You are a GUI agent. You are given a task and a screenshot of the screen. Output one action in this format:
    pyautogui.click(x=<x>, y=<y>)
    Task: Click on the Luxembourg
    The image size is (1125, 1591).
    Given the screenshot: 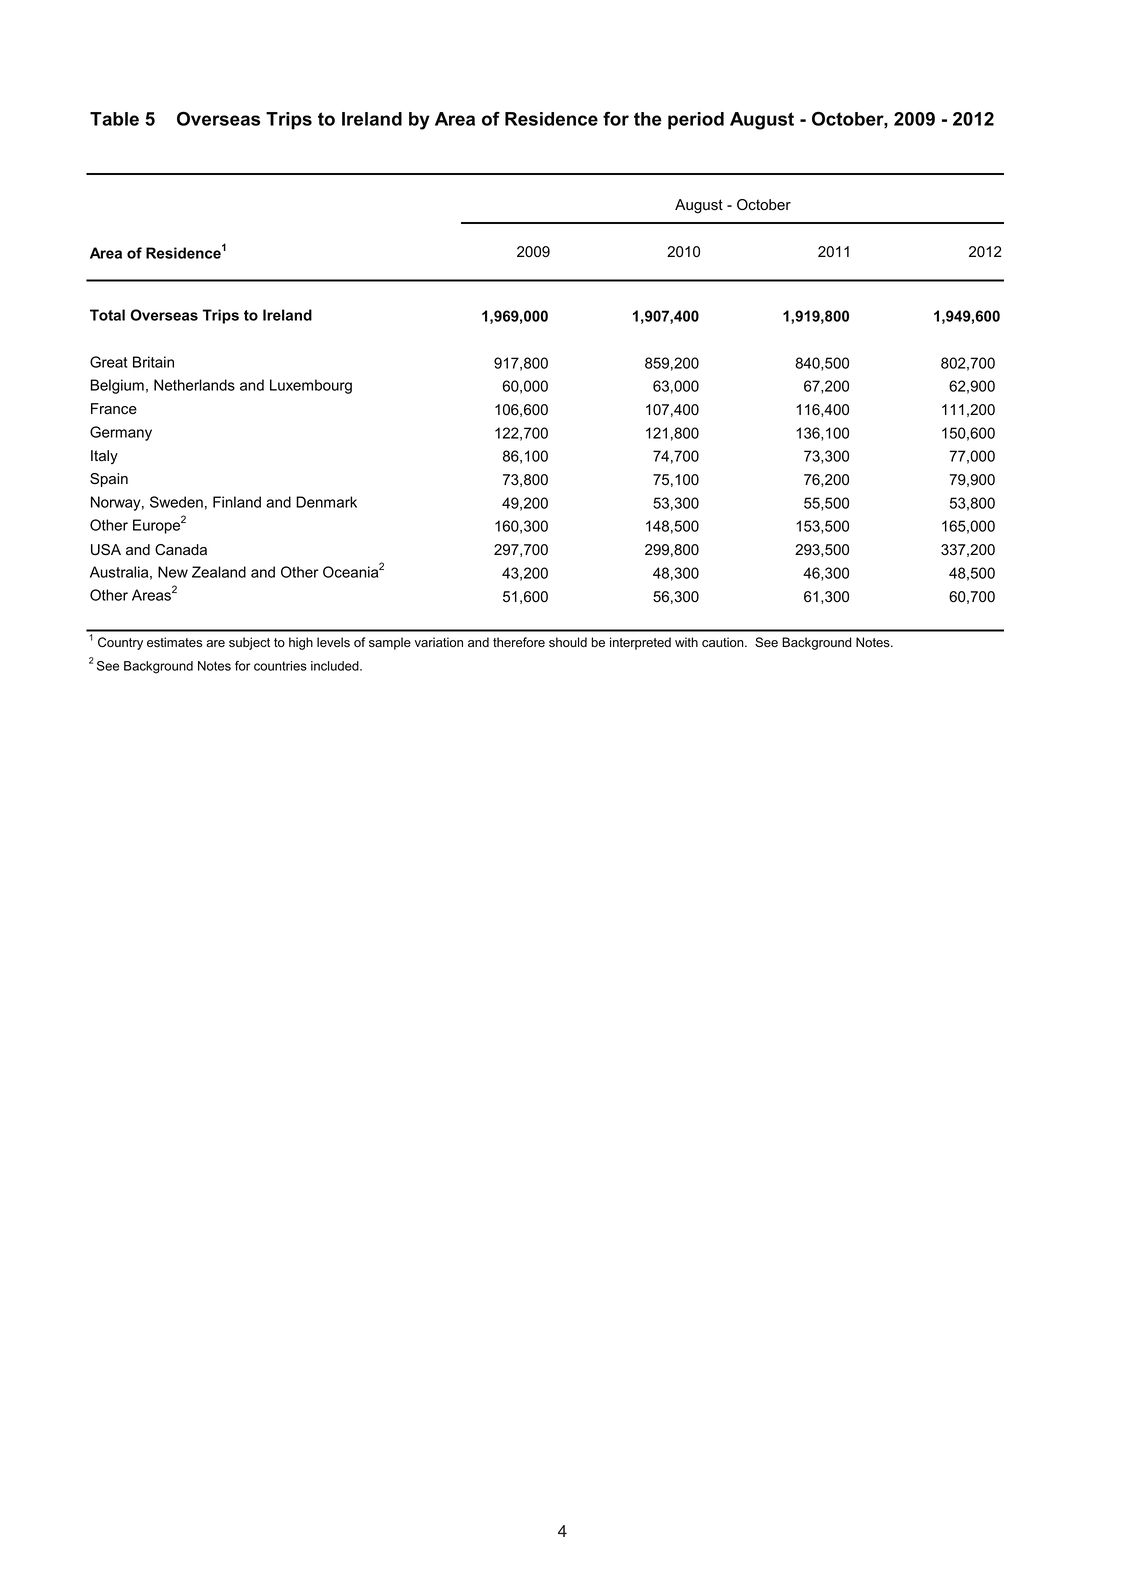 What is the action you would take?
    pyautogui.click(x=311, y=386)
